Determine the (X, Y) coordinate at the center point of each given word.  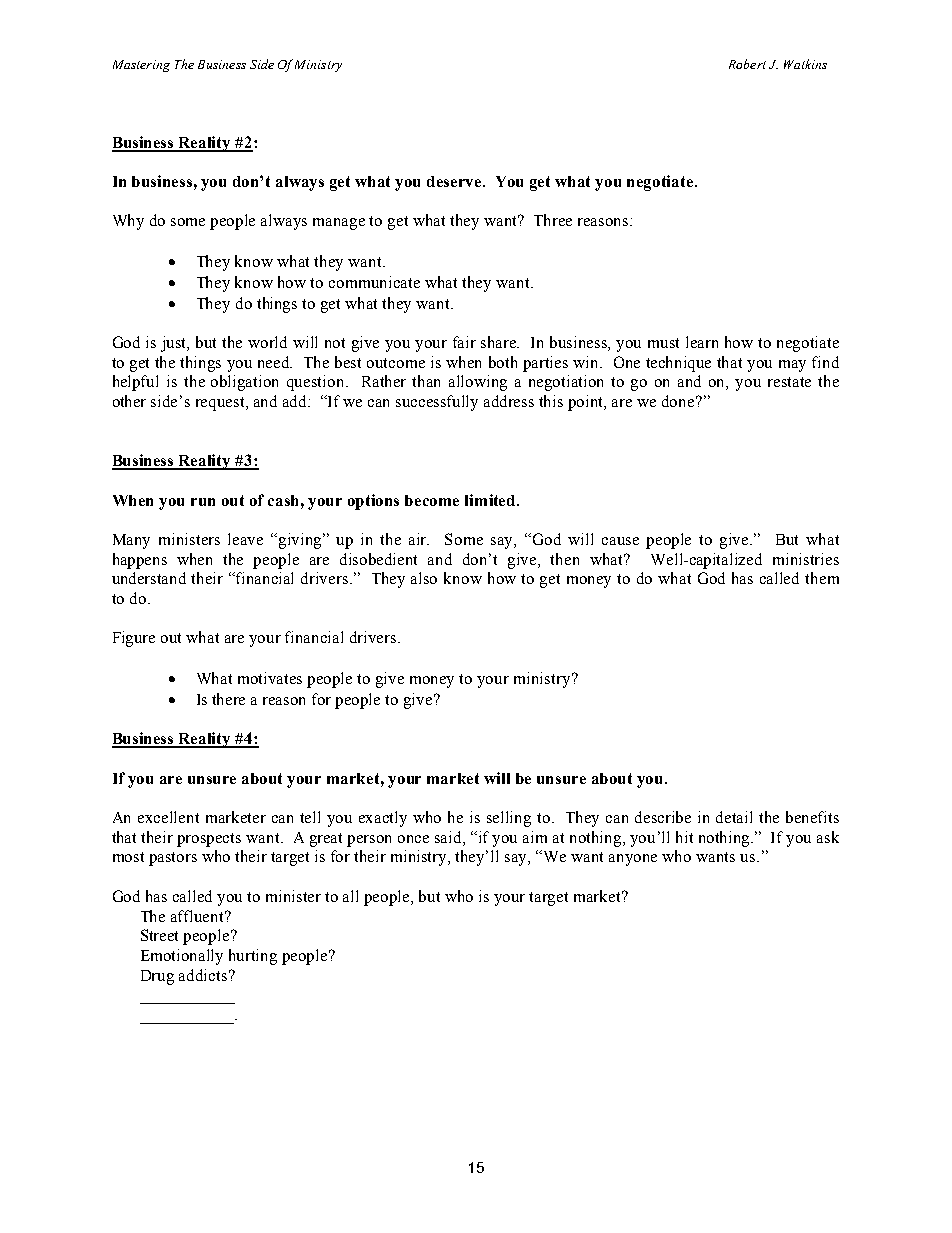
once (413, 839)
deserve (455, 181)
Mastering (141, 66)
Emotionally (182, 957)
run (203, 502)
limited (491, 500)
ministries (806, 559)
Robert (747, 64)
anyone (633, 860)
